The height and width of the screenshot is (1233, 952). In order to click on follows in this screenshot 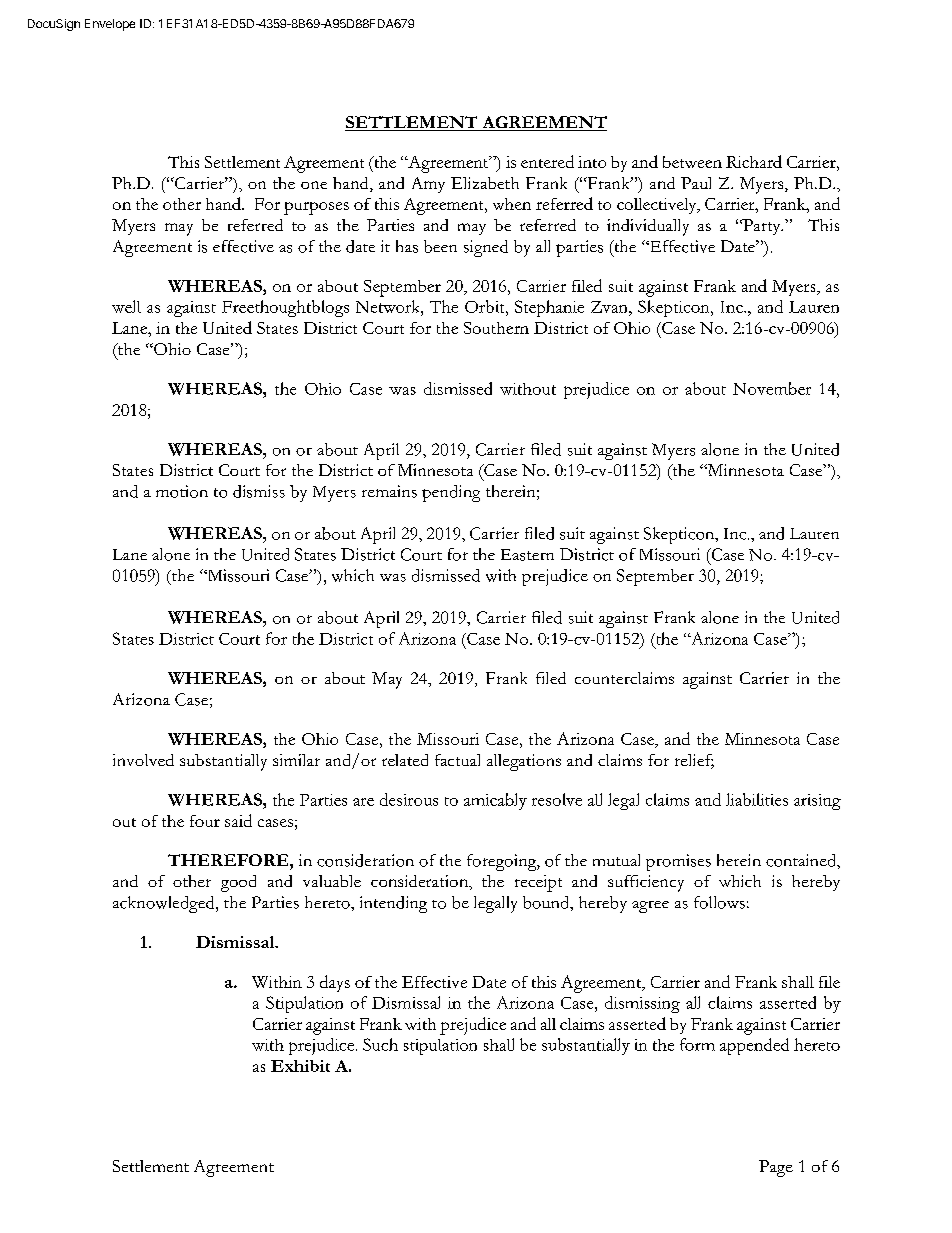, I will do `click(719, 902)`.
